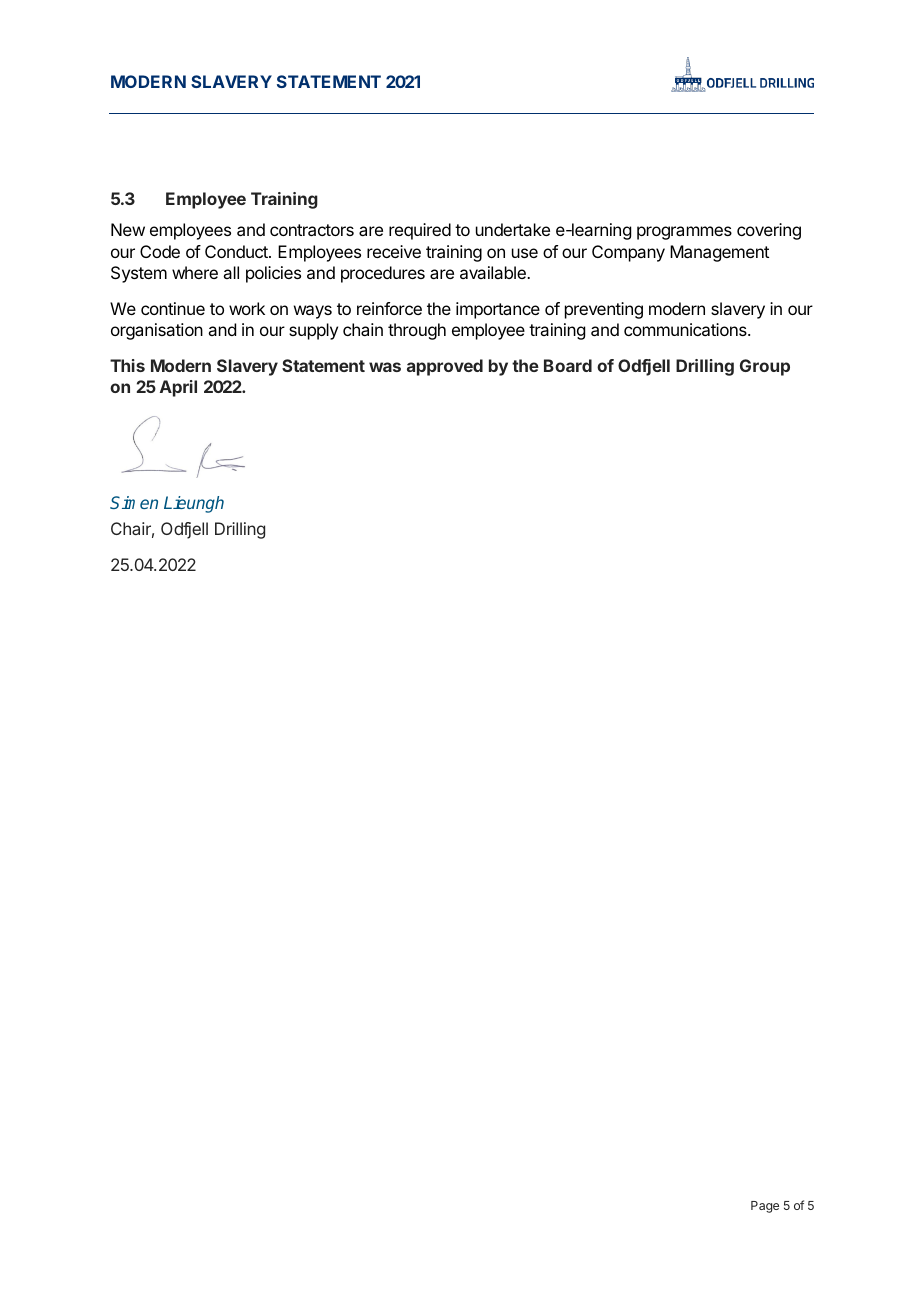  Describe the element at coordinates (178, 388) in the image. I see `April` at that location.
